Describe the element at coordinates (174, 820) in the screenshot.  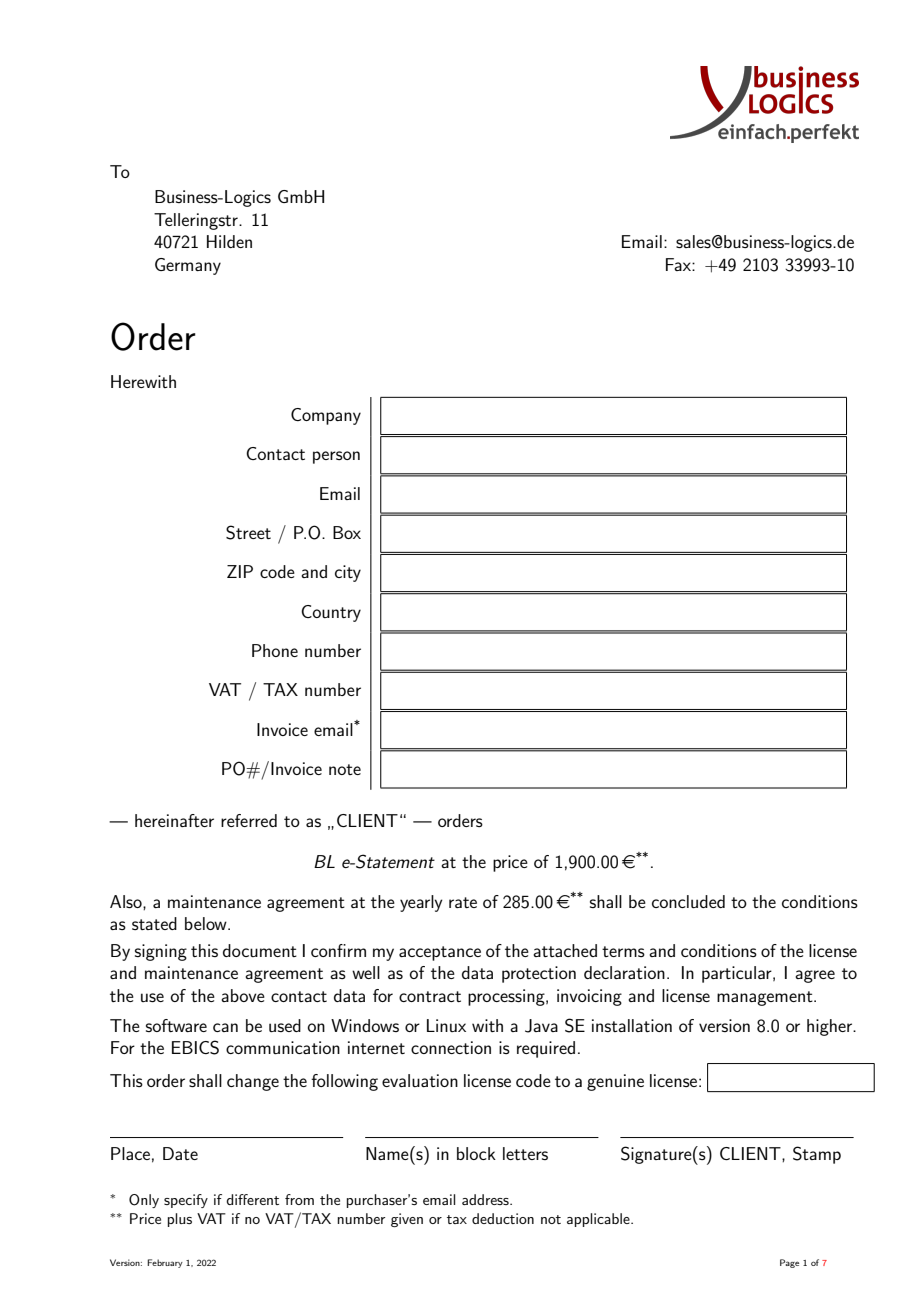
I see `hereinafter` at that location.
